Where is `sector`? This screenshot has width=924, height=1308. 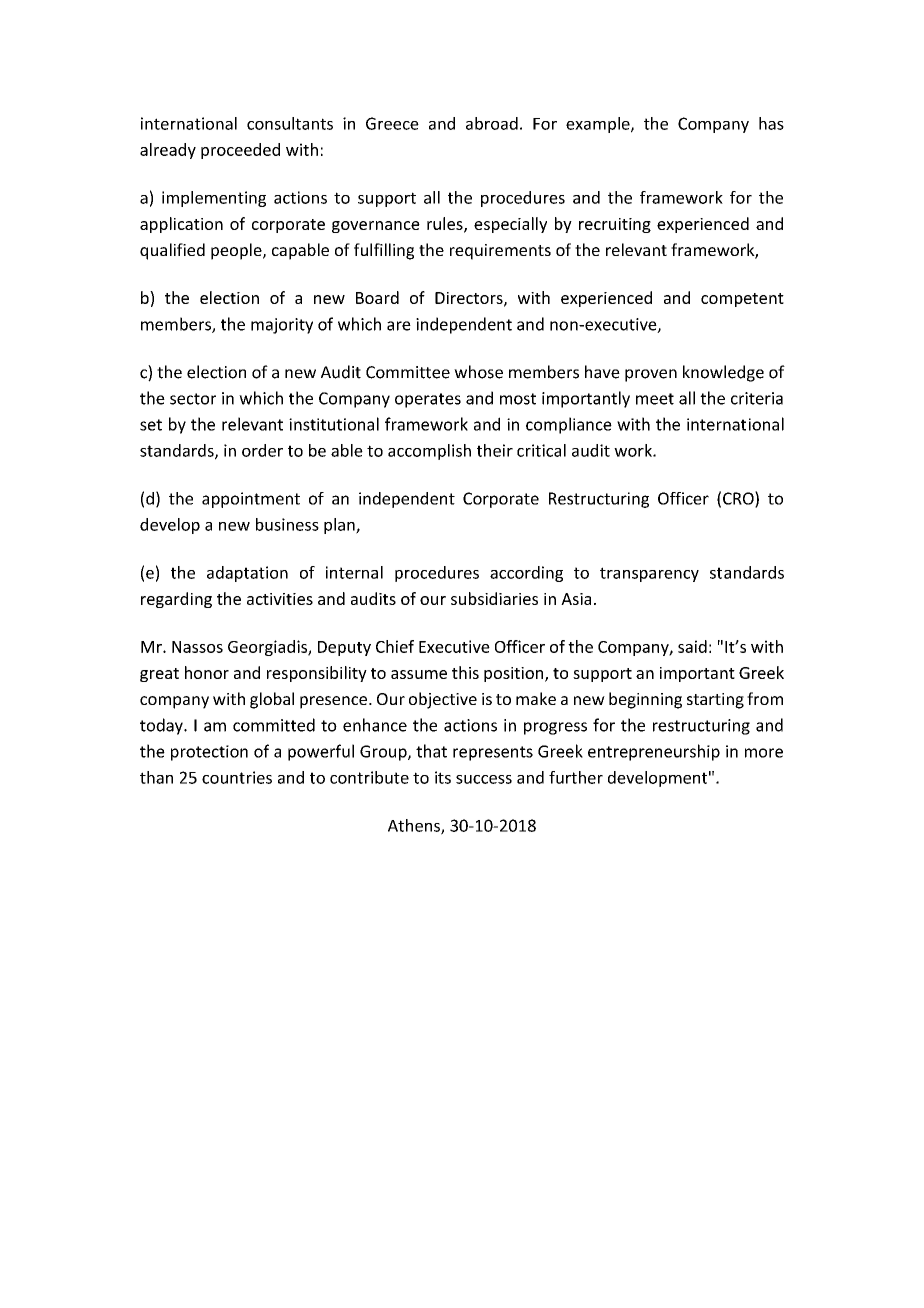
sector is located at coordinates (193, 399).
